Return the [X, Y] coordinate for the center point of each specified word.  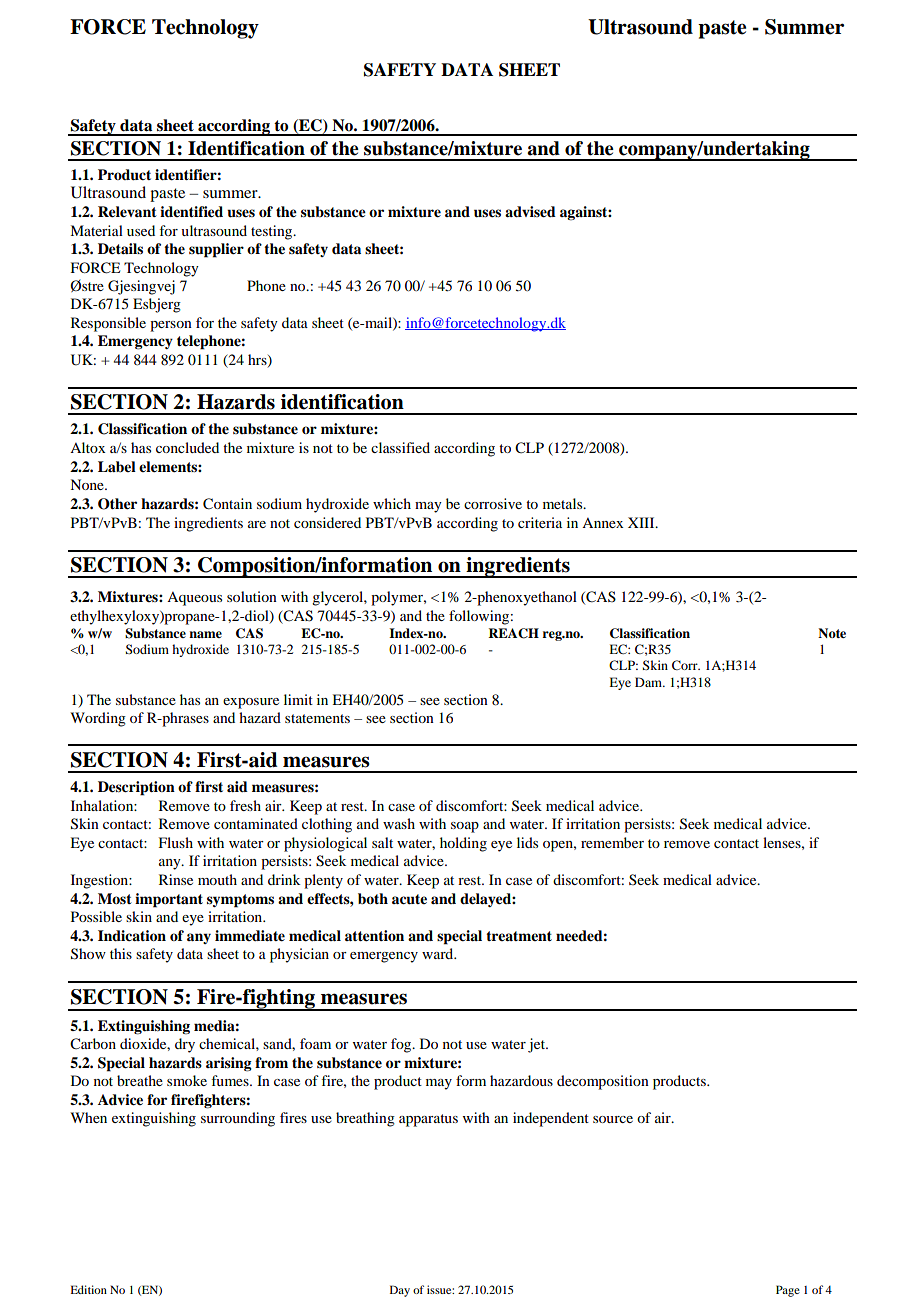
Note [832, 633]
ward [439, 953]
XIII [642, 522]
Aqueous [194, 599]
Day [400, 1291]
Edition [88, 1289]
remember [612, 842]
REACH [513, 633]
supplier [216, 250]
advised [530, 212]
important [169, 900]
